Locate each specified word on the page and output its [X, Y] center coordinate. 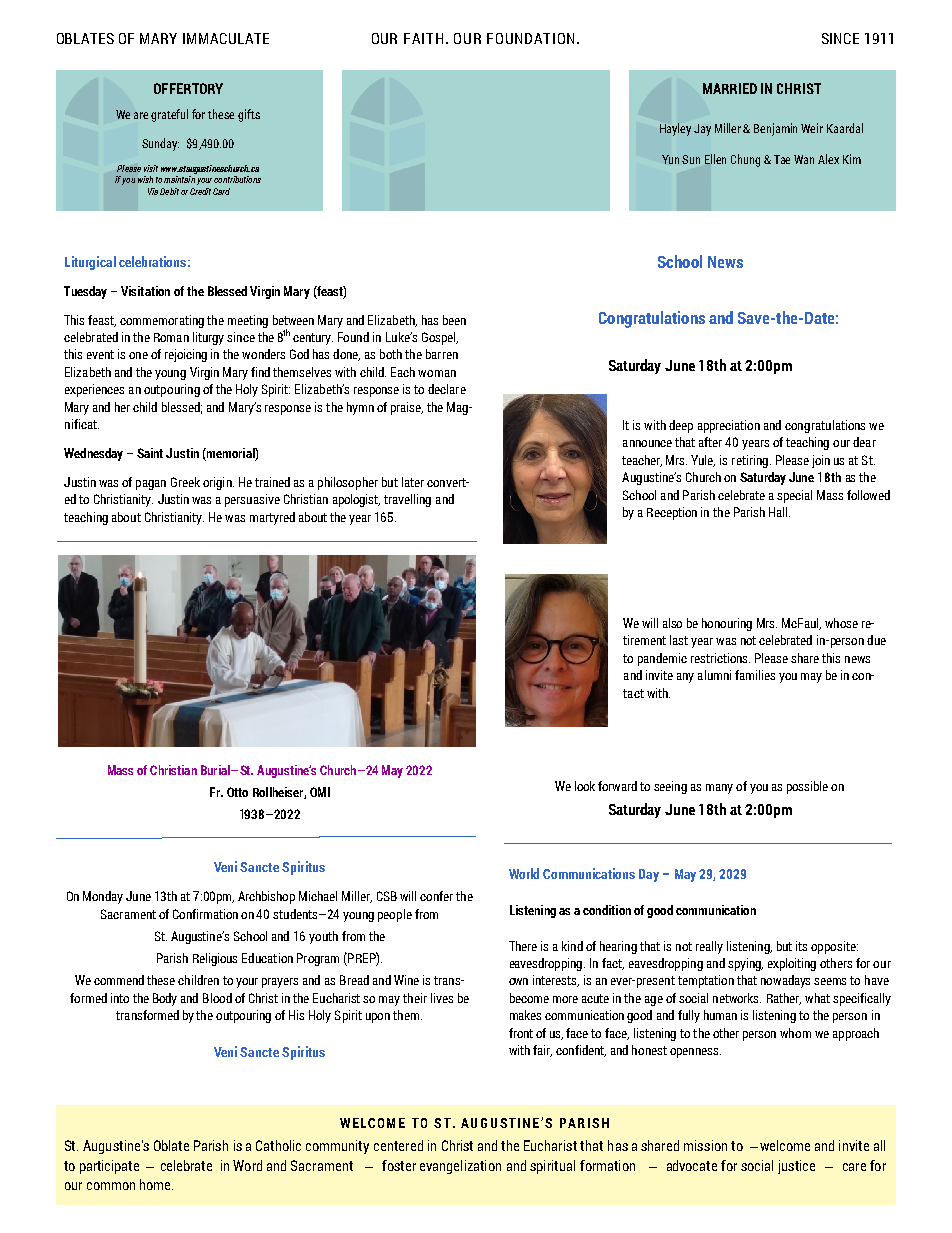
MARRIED [730, 88]
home [156, 1184]
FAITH [423, 38]
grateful [169, 115]
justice [796, 1167]
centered [398, 1145]
